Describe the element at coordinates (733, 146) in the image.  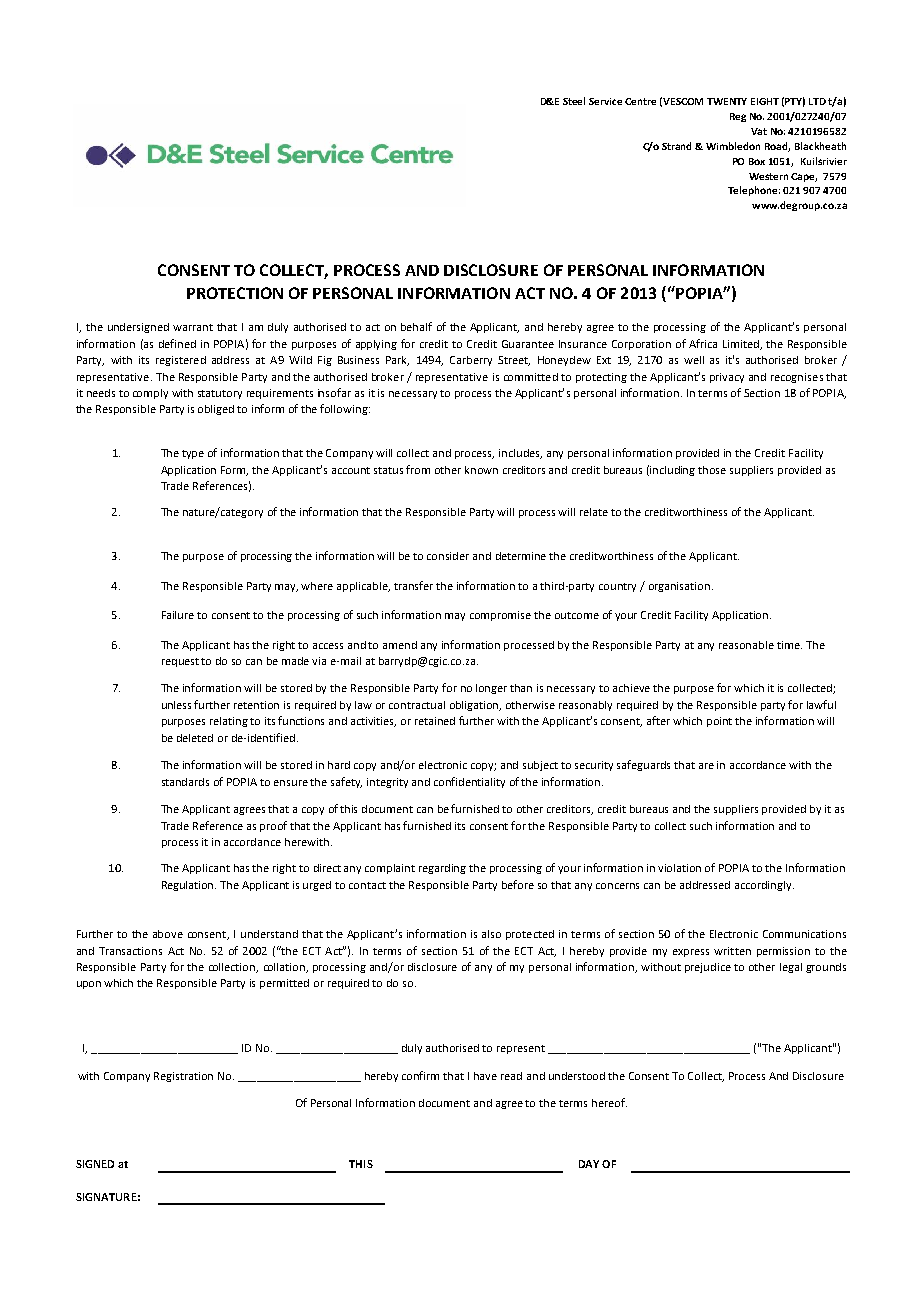
I see `Wimbledon` at that location.
